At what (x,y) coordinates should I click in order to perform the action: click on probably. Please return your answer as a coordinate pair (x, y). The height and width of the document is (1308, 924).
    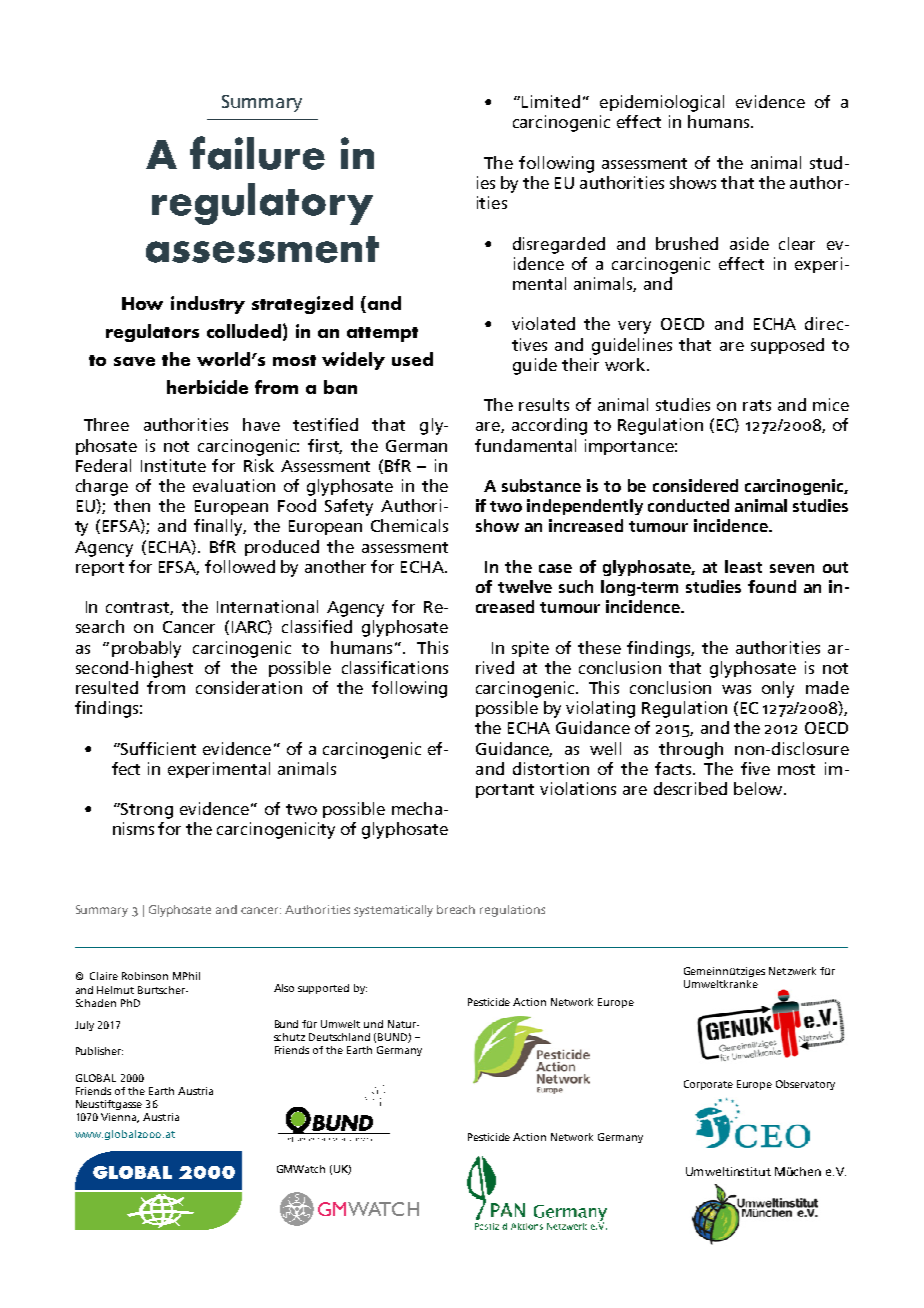
    Looking at the image, I should click on (146, 649).
